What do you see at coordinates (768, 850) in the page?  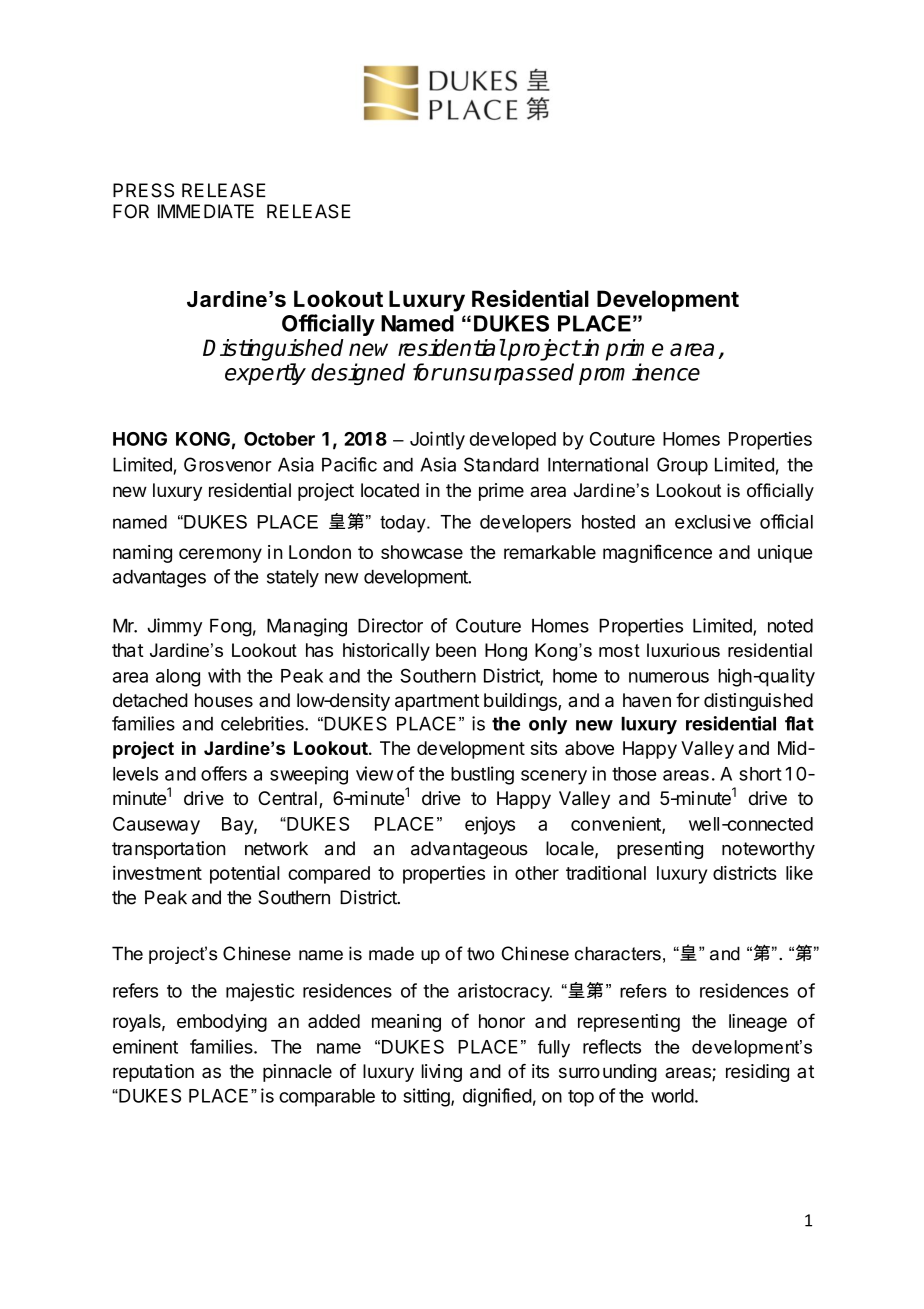 I see `noteworthy` at bounding box center [768, 850].
